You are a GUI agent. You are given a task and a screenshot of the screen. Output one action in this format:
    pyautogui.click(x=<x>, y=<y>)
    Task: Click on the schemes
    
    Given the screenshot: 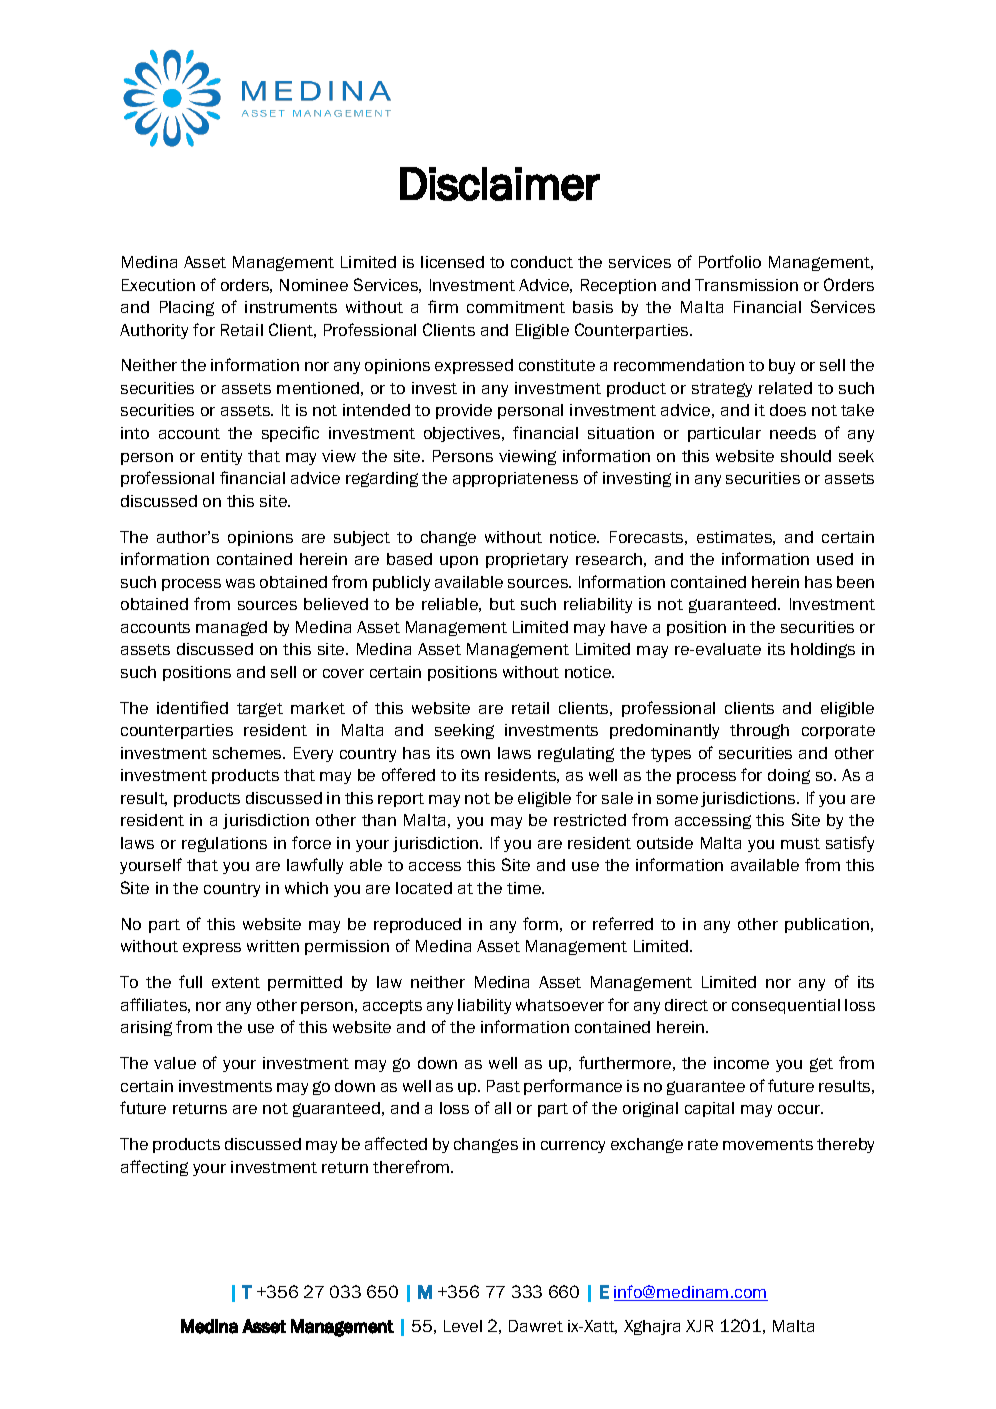 What is the action you would take?
    pyautogui.click(x=248, y=753)
